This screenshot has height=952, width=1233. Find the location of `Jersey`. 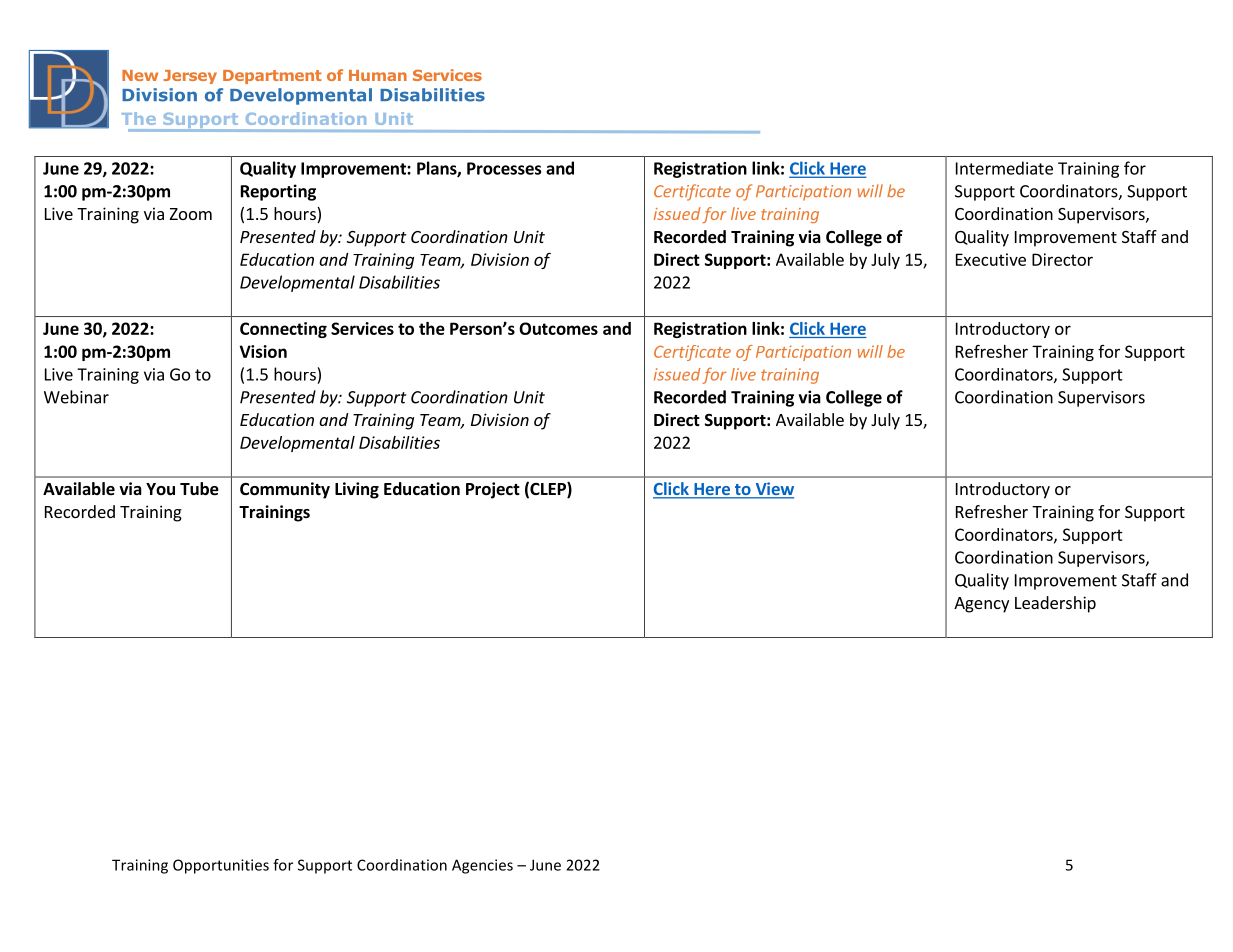

Jersey is located at coordinates (190, 77).
